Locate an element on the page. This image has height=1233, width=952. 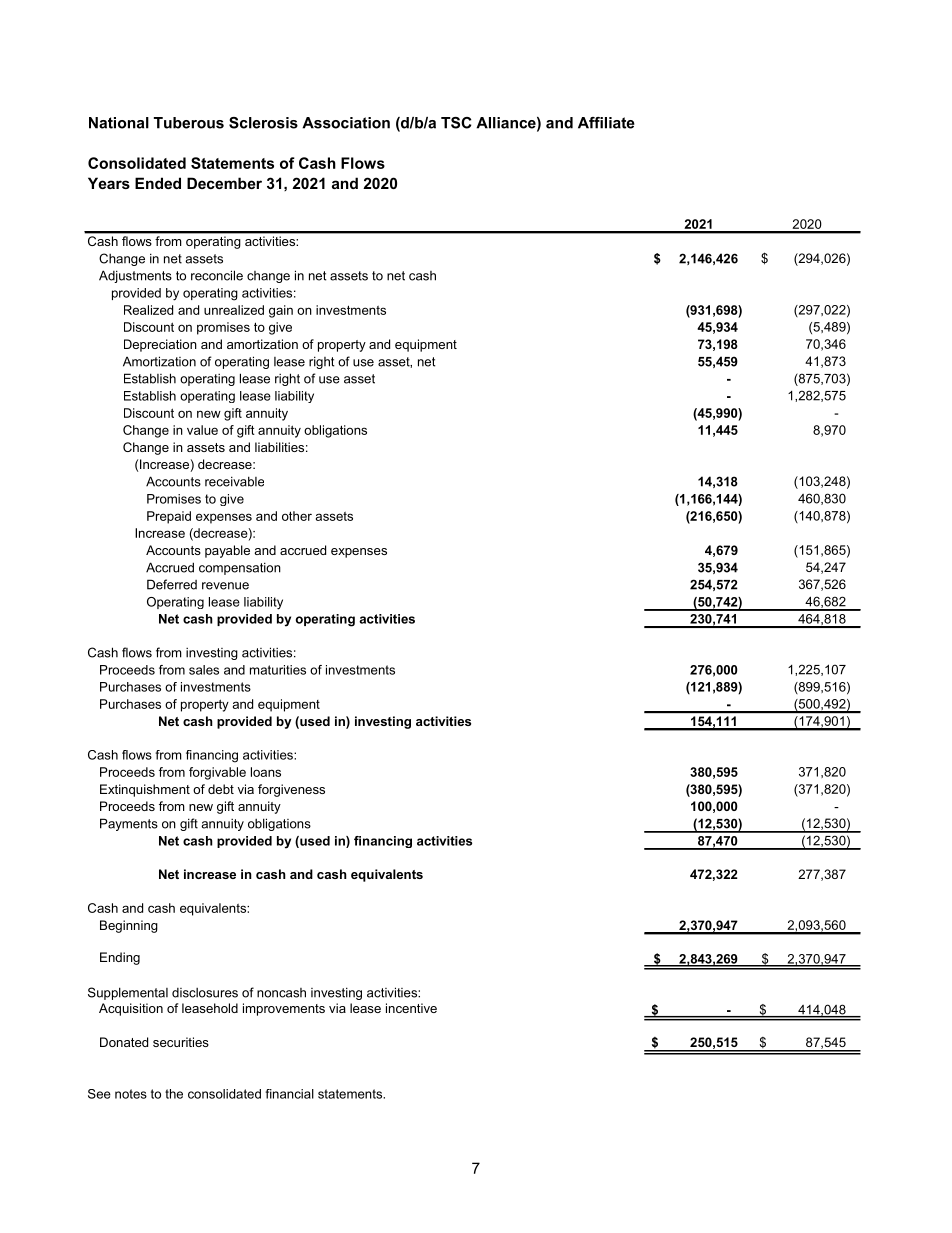
compensation is located at coordinates (240, 568).
